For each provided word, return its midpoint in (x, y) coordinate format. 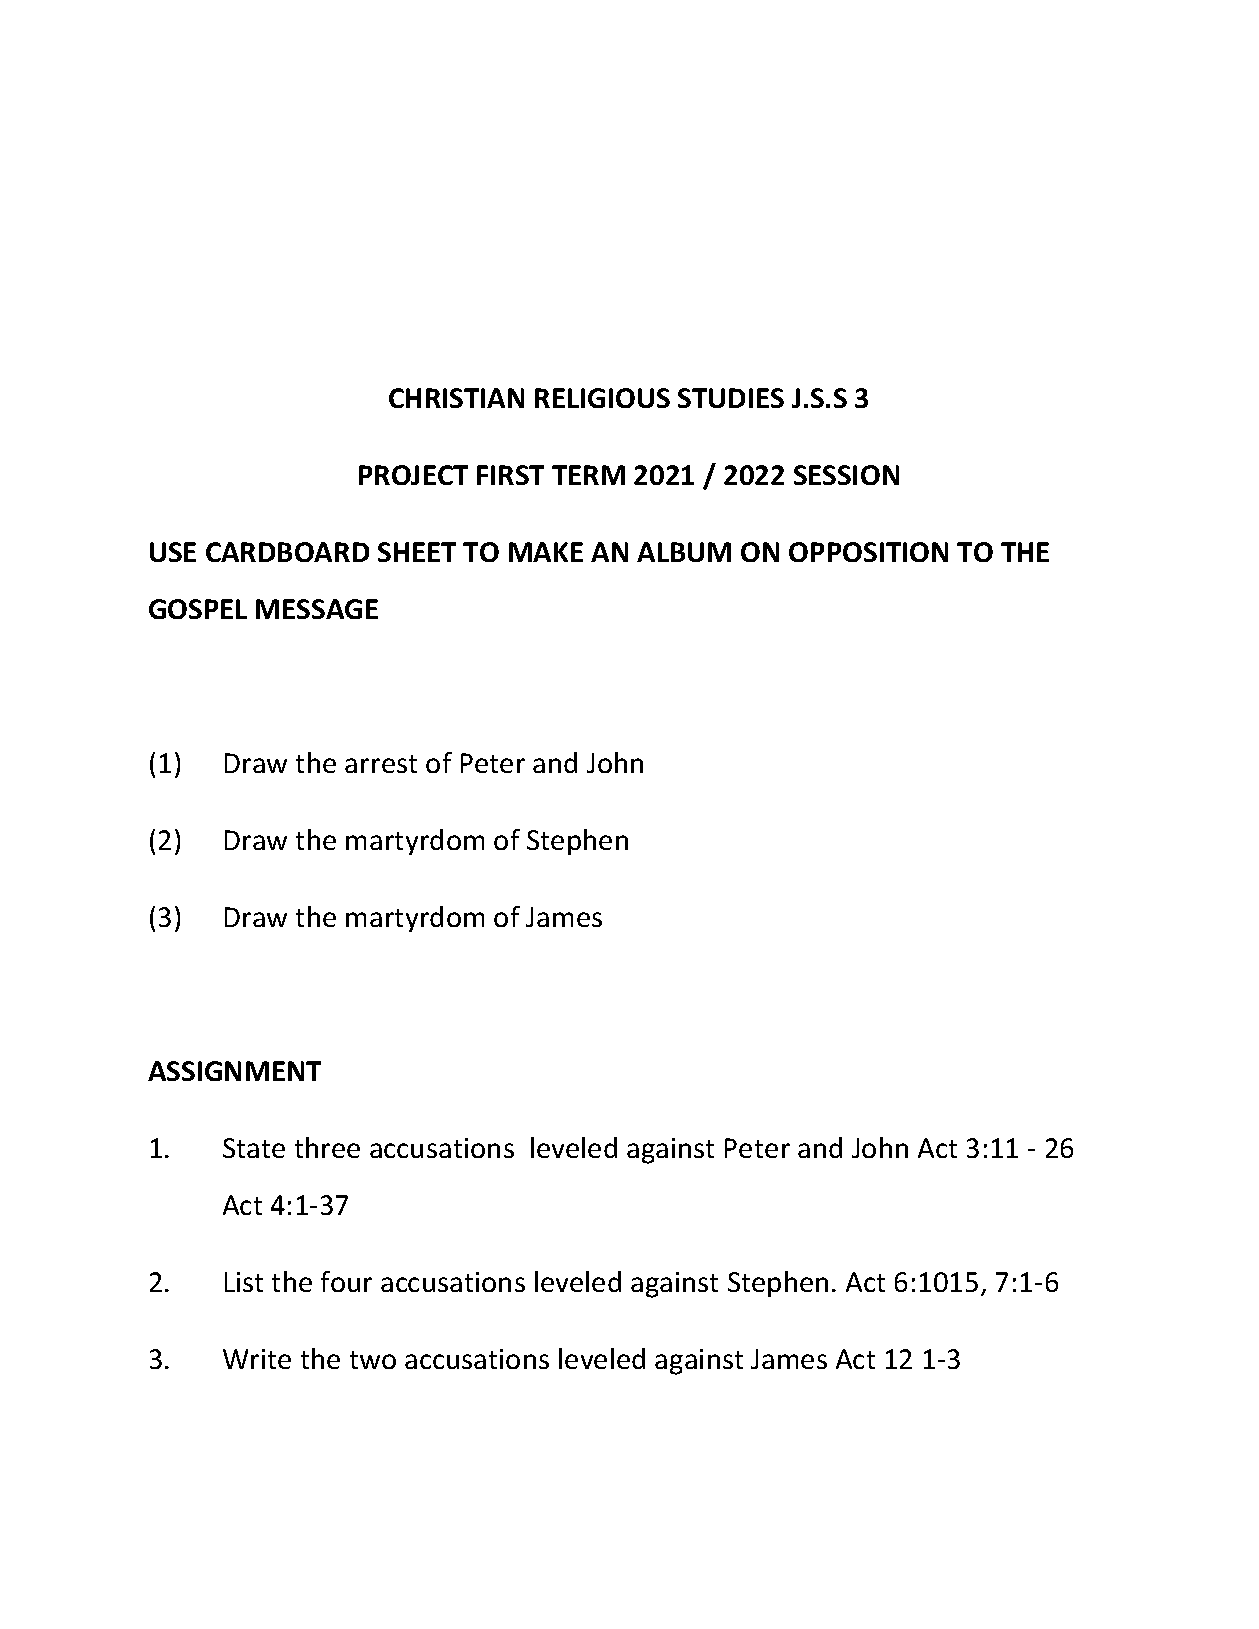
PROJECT (413, 475)
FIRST (510, 475)
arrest (381, 764)
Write (257, 1359)
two (373, 1360)
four (346, 1281)
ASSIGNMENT (234, 1071)
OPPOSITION (868, 552)
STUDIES (731, 398)
